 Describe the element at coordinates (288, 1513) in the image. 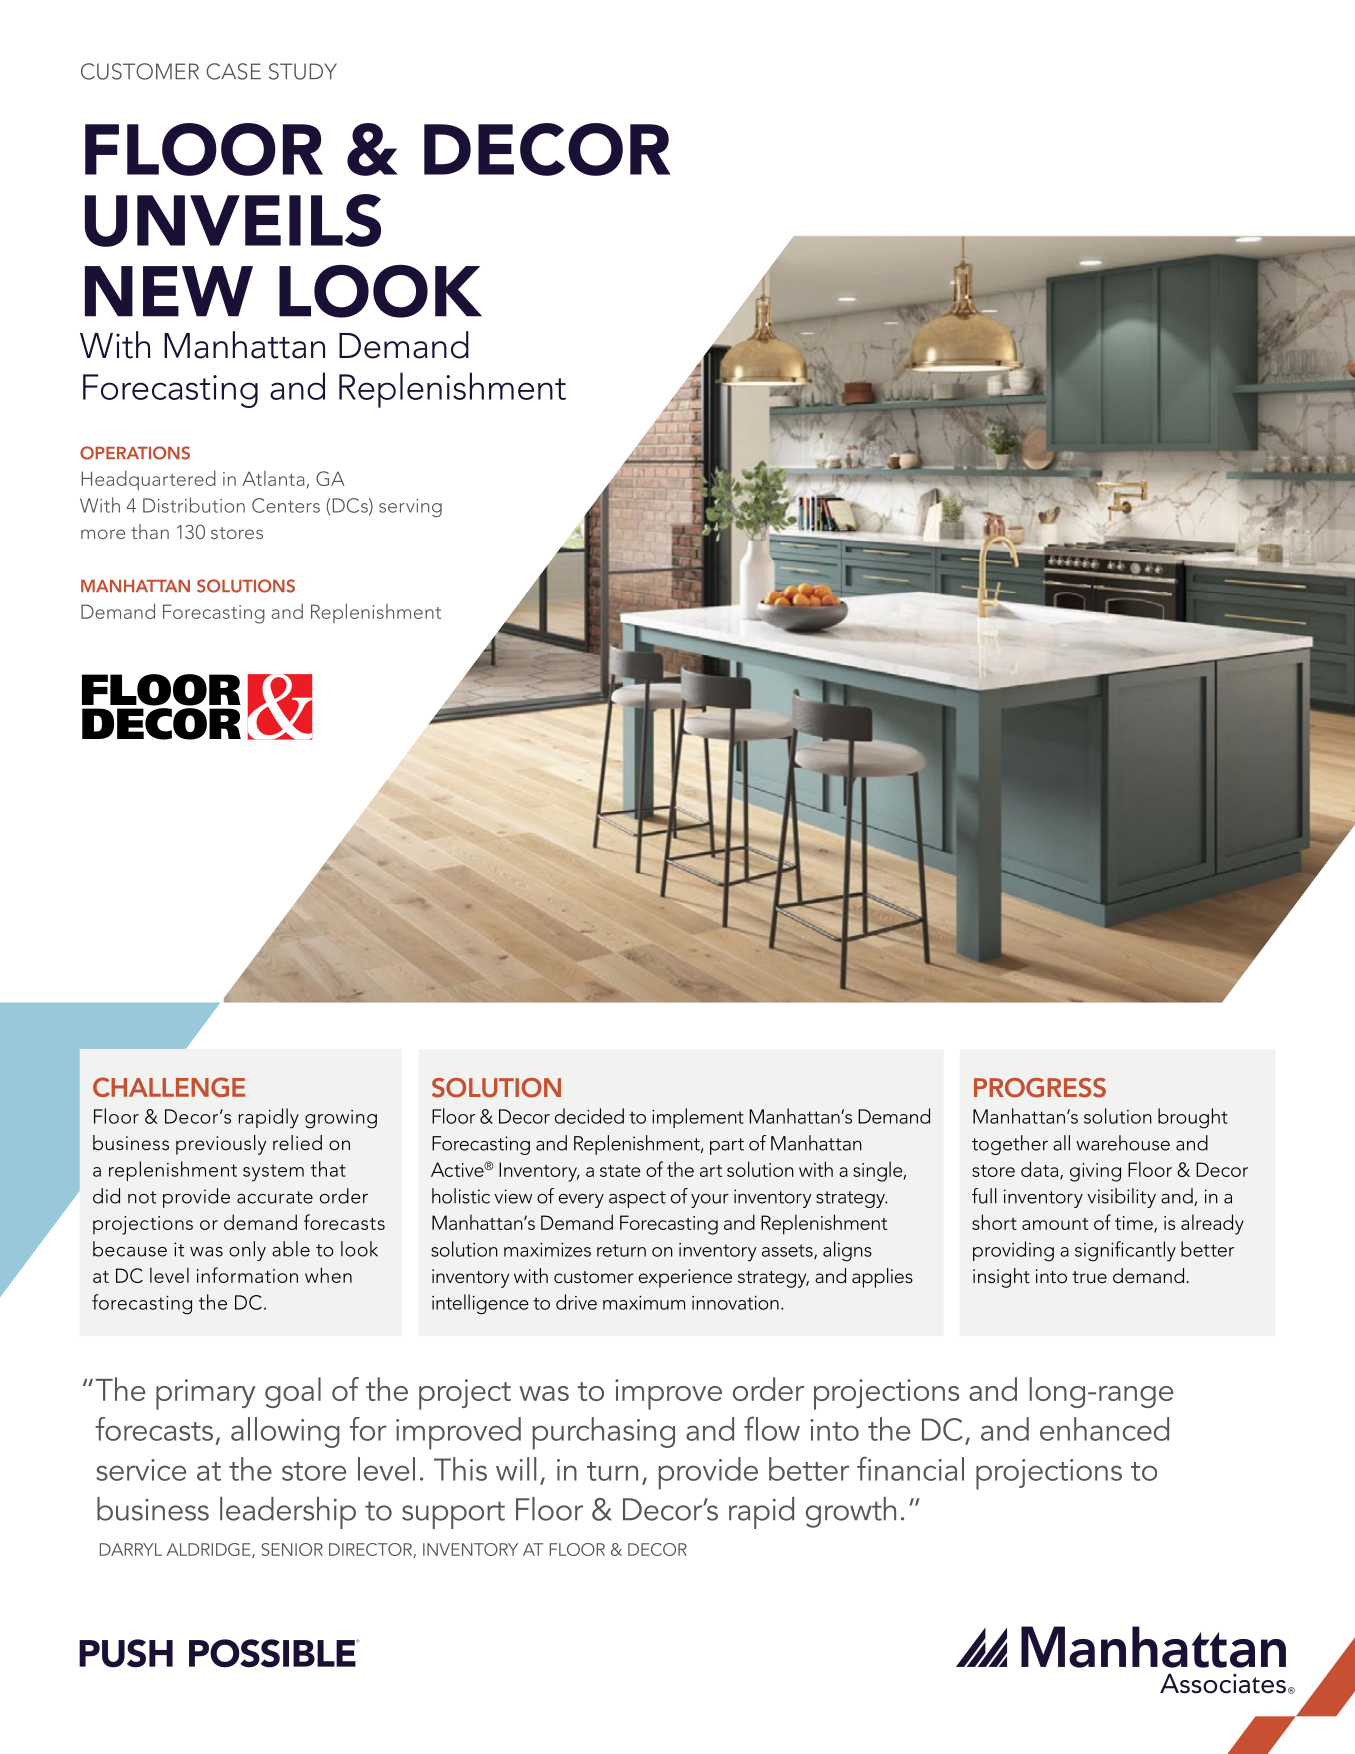

I see `leadership` at that location.
